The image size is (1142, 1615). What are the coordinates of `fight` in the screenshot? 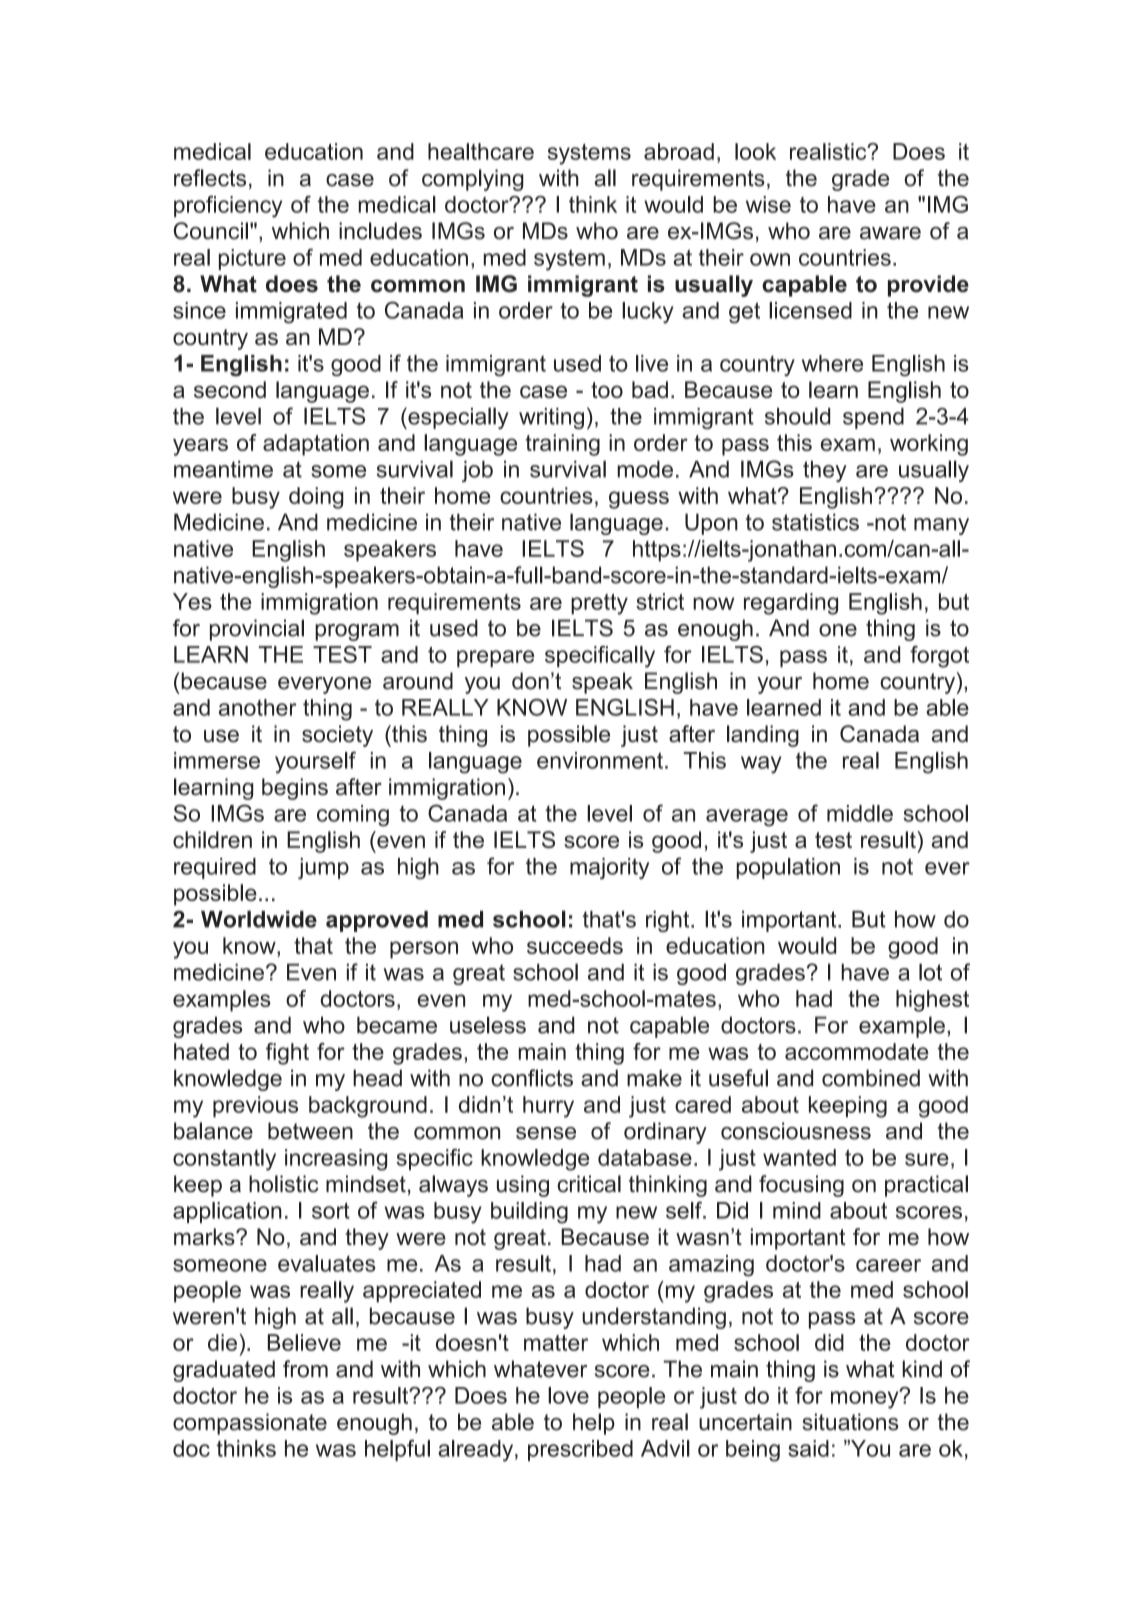 It's located at (287, 1054).
